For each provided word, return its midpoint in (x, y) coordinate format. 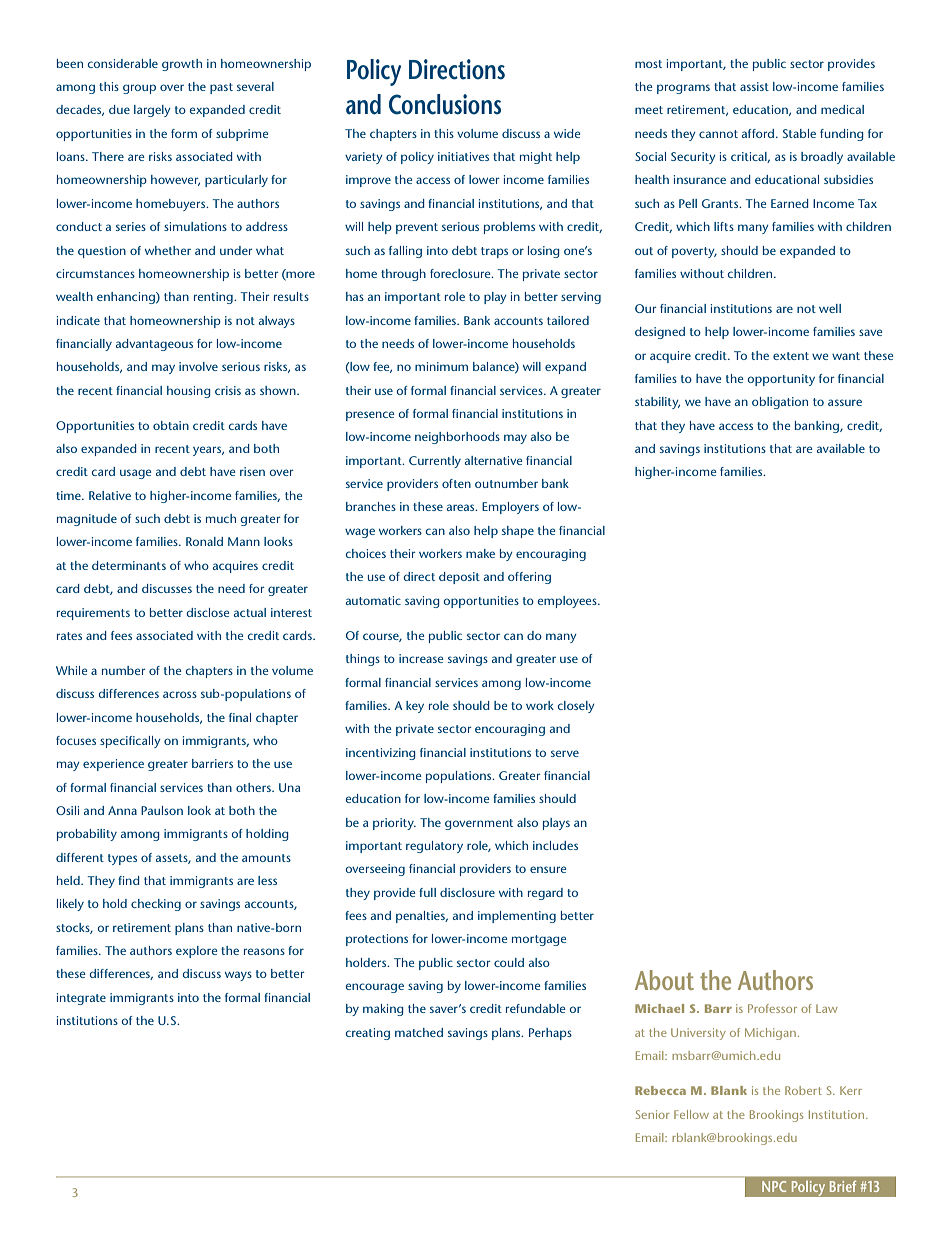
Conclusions (445, 104)
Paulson (162, 810)
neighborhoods (457, 438)
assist (754, 86)
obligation (780, 403)
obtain (171, 425)
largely (152, 111)
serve (565, 753)
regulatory (434, 847)
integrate (81, 999)
